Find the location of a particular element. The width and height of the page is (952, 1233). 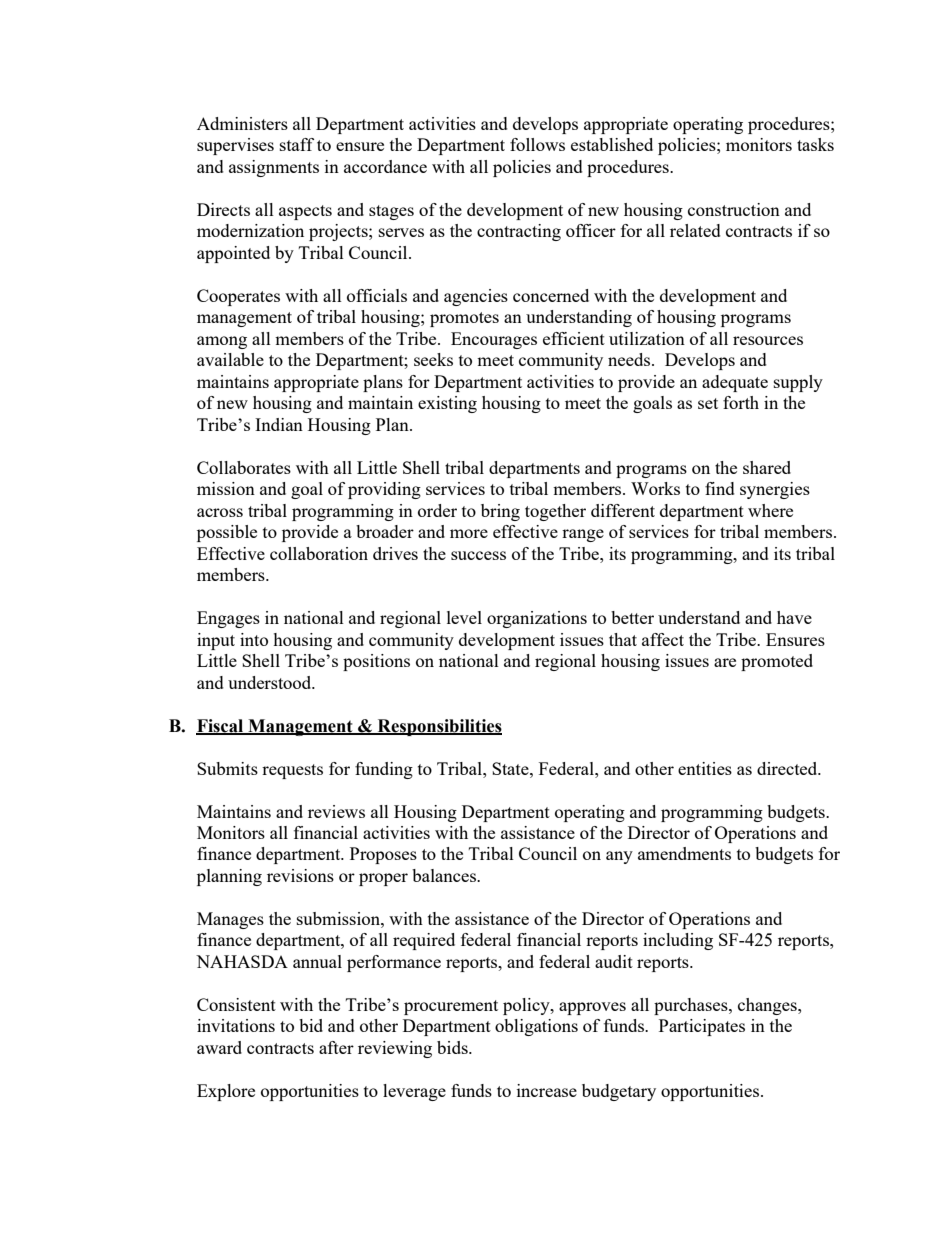

staff is located at coordinates (297, 144).
